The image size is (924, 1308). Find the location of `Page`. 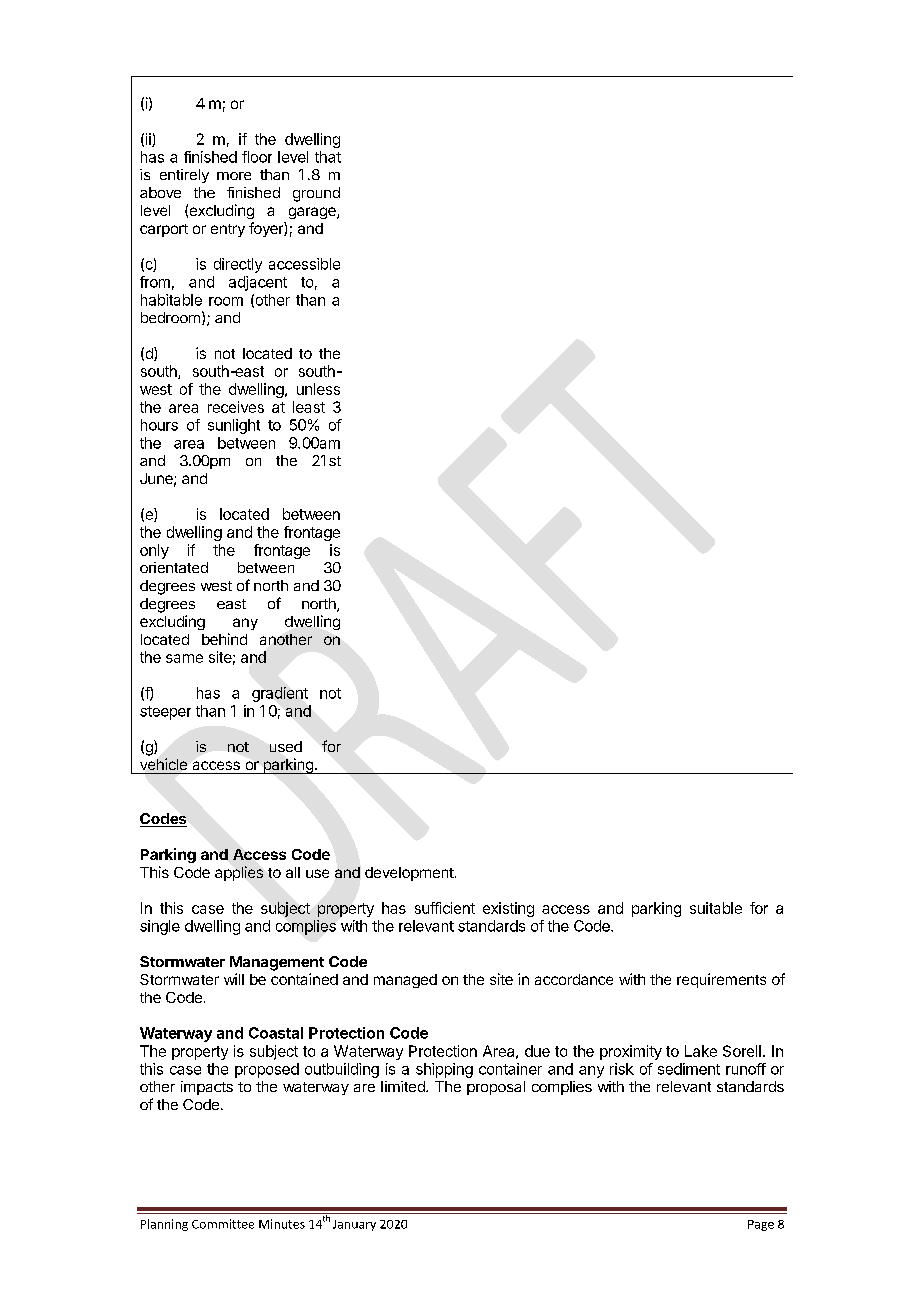

Page is located at coordinates (761, 1225).
